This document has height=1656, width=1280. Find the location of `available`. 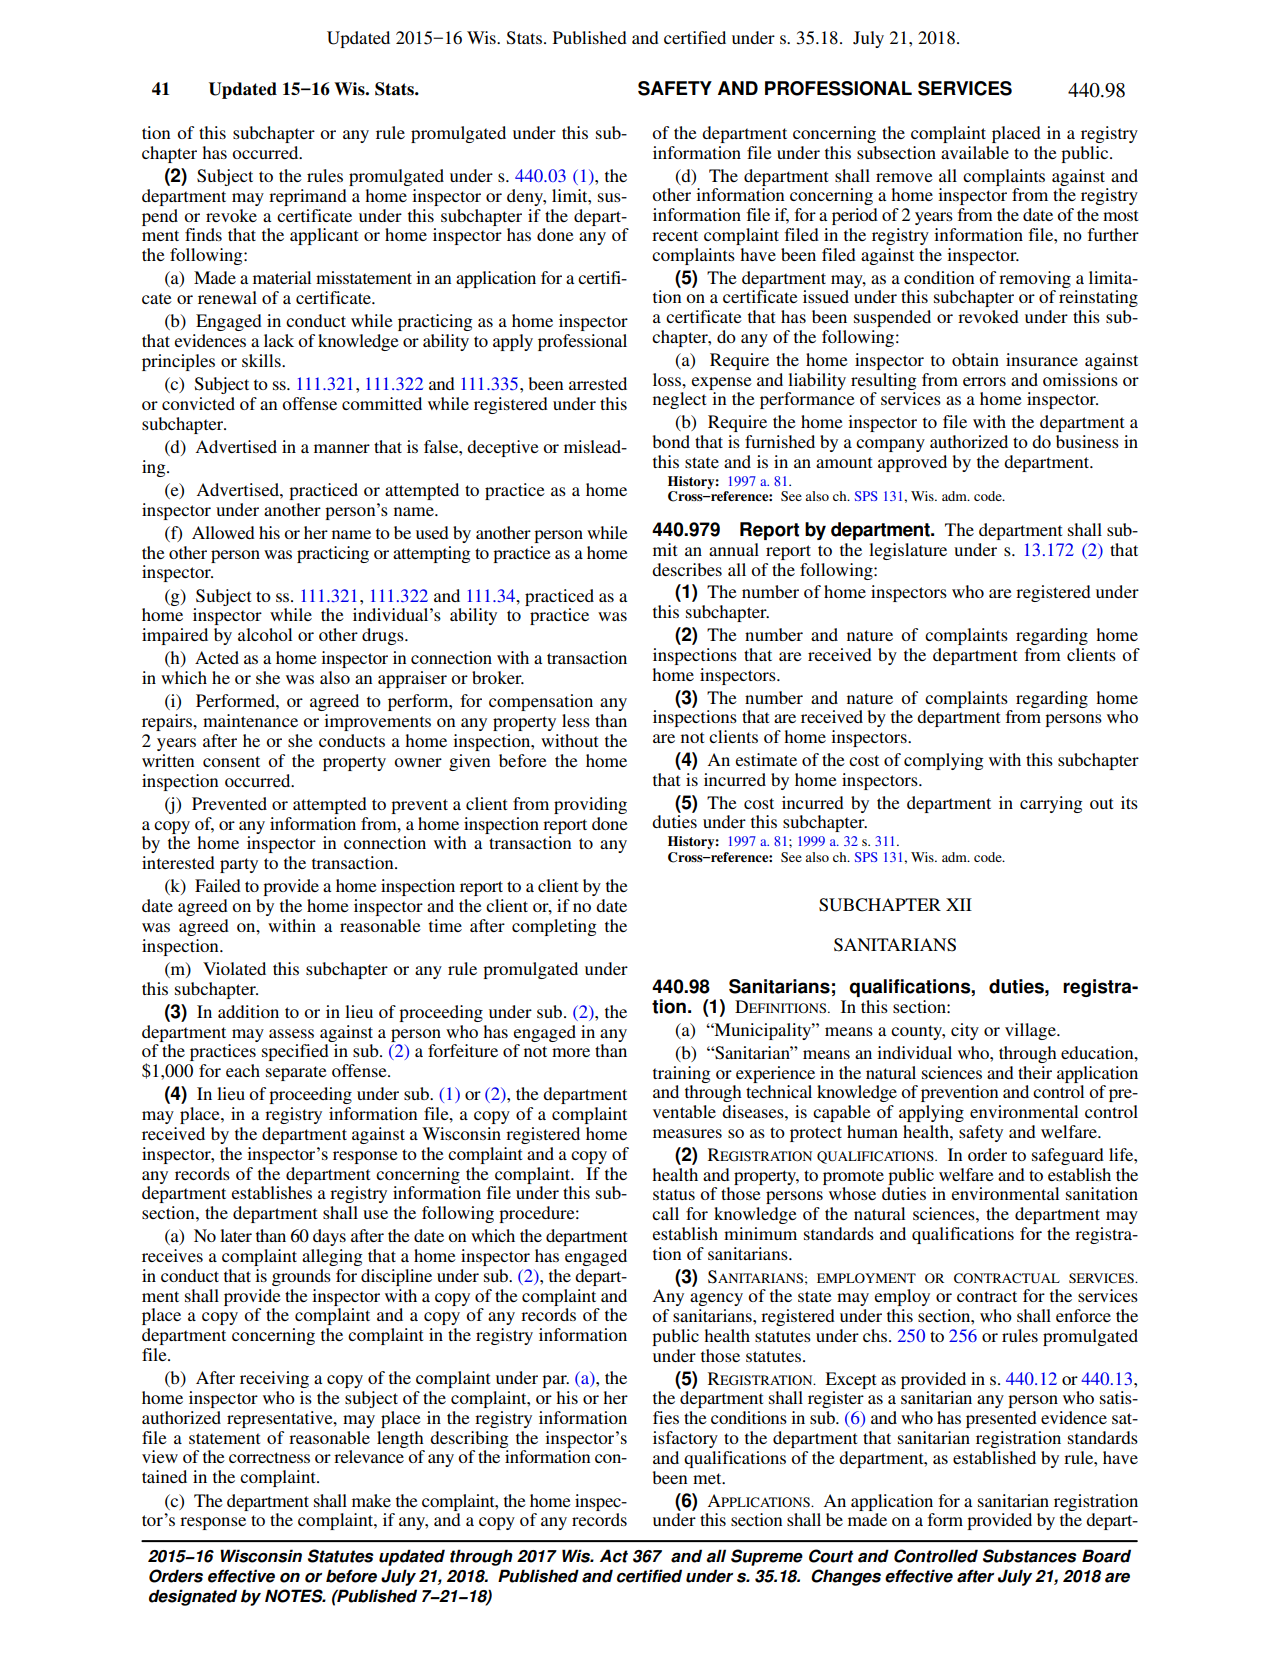

available is located at coordinates (975, 152).
